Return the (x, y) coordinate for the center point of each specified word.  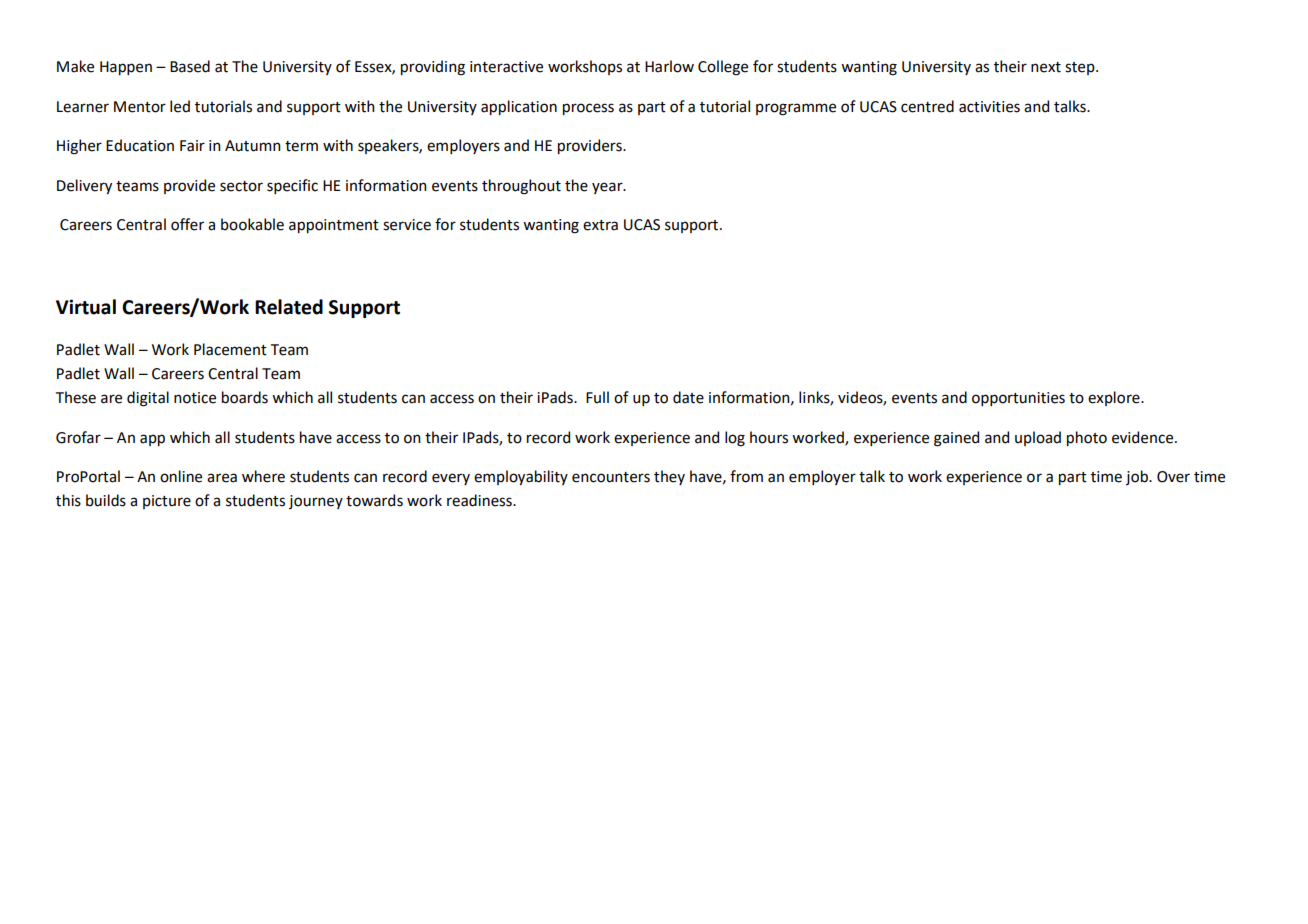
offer (187, 224)
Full (597, 397)
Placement (230, 349)
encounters (611, 477)
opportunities (1018, 399)
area (222, 478)
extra (600, 225)
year (608, 188)
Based (190, 66)
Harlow (669, 66)
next (1046, 67)
